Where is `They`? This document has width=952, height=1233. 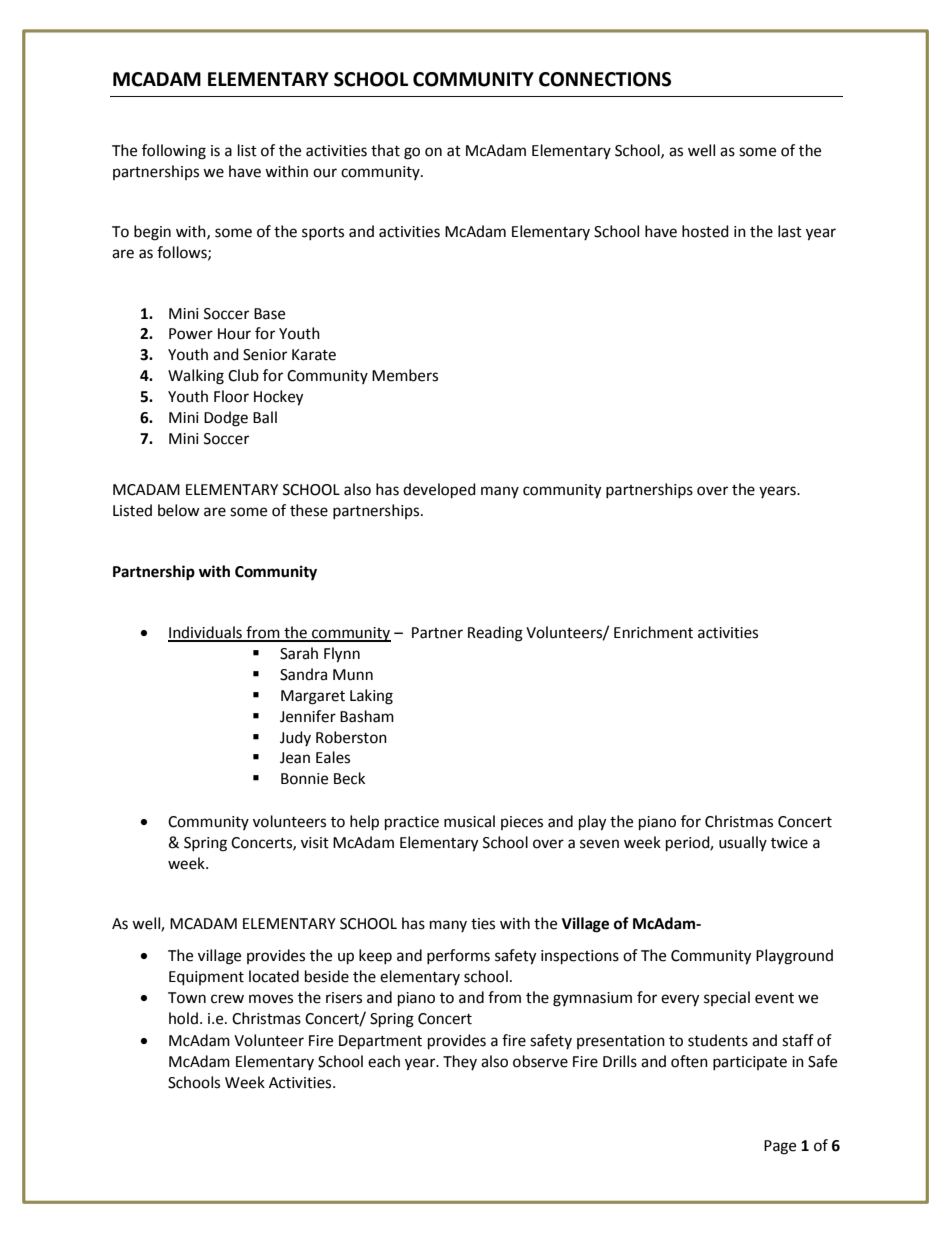
They is located at coordinates (460, 1062).
